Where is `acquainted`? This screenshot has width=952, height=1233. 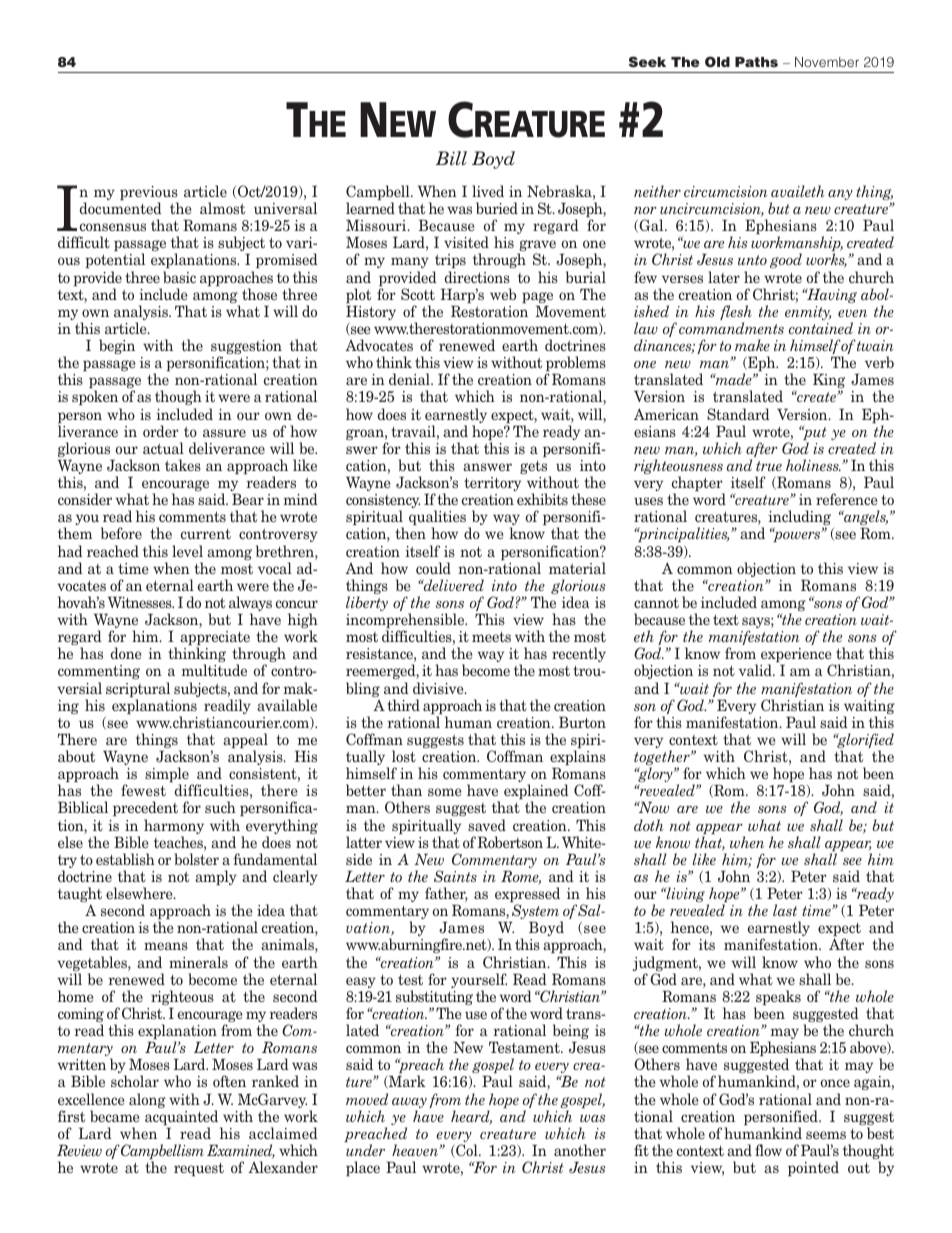 acquainted is located at coordinates (183, 1119).
